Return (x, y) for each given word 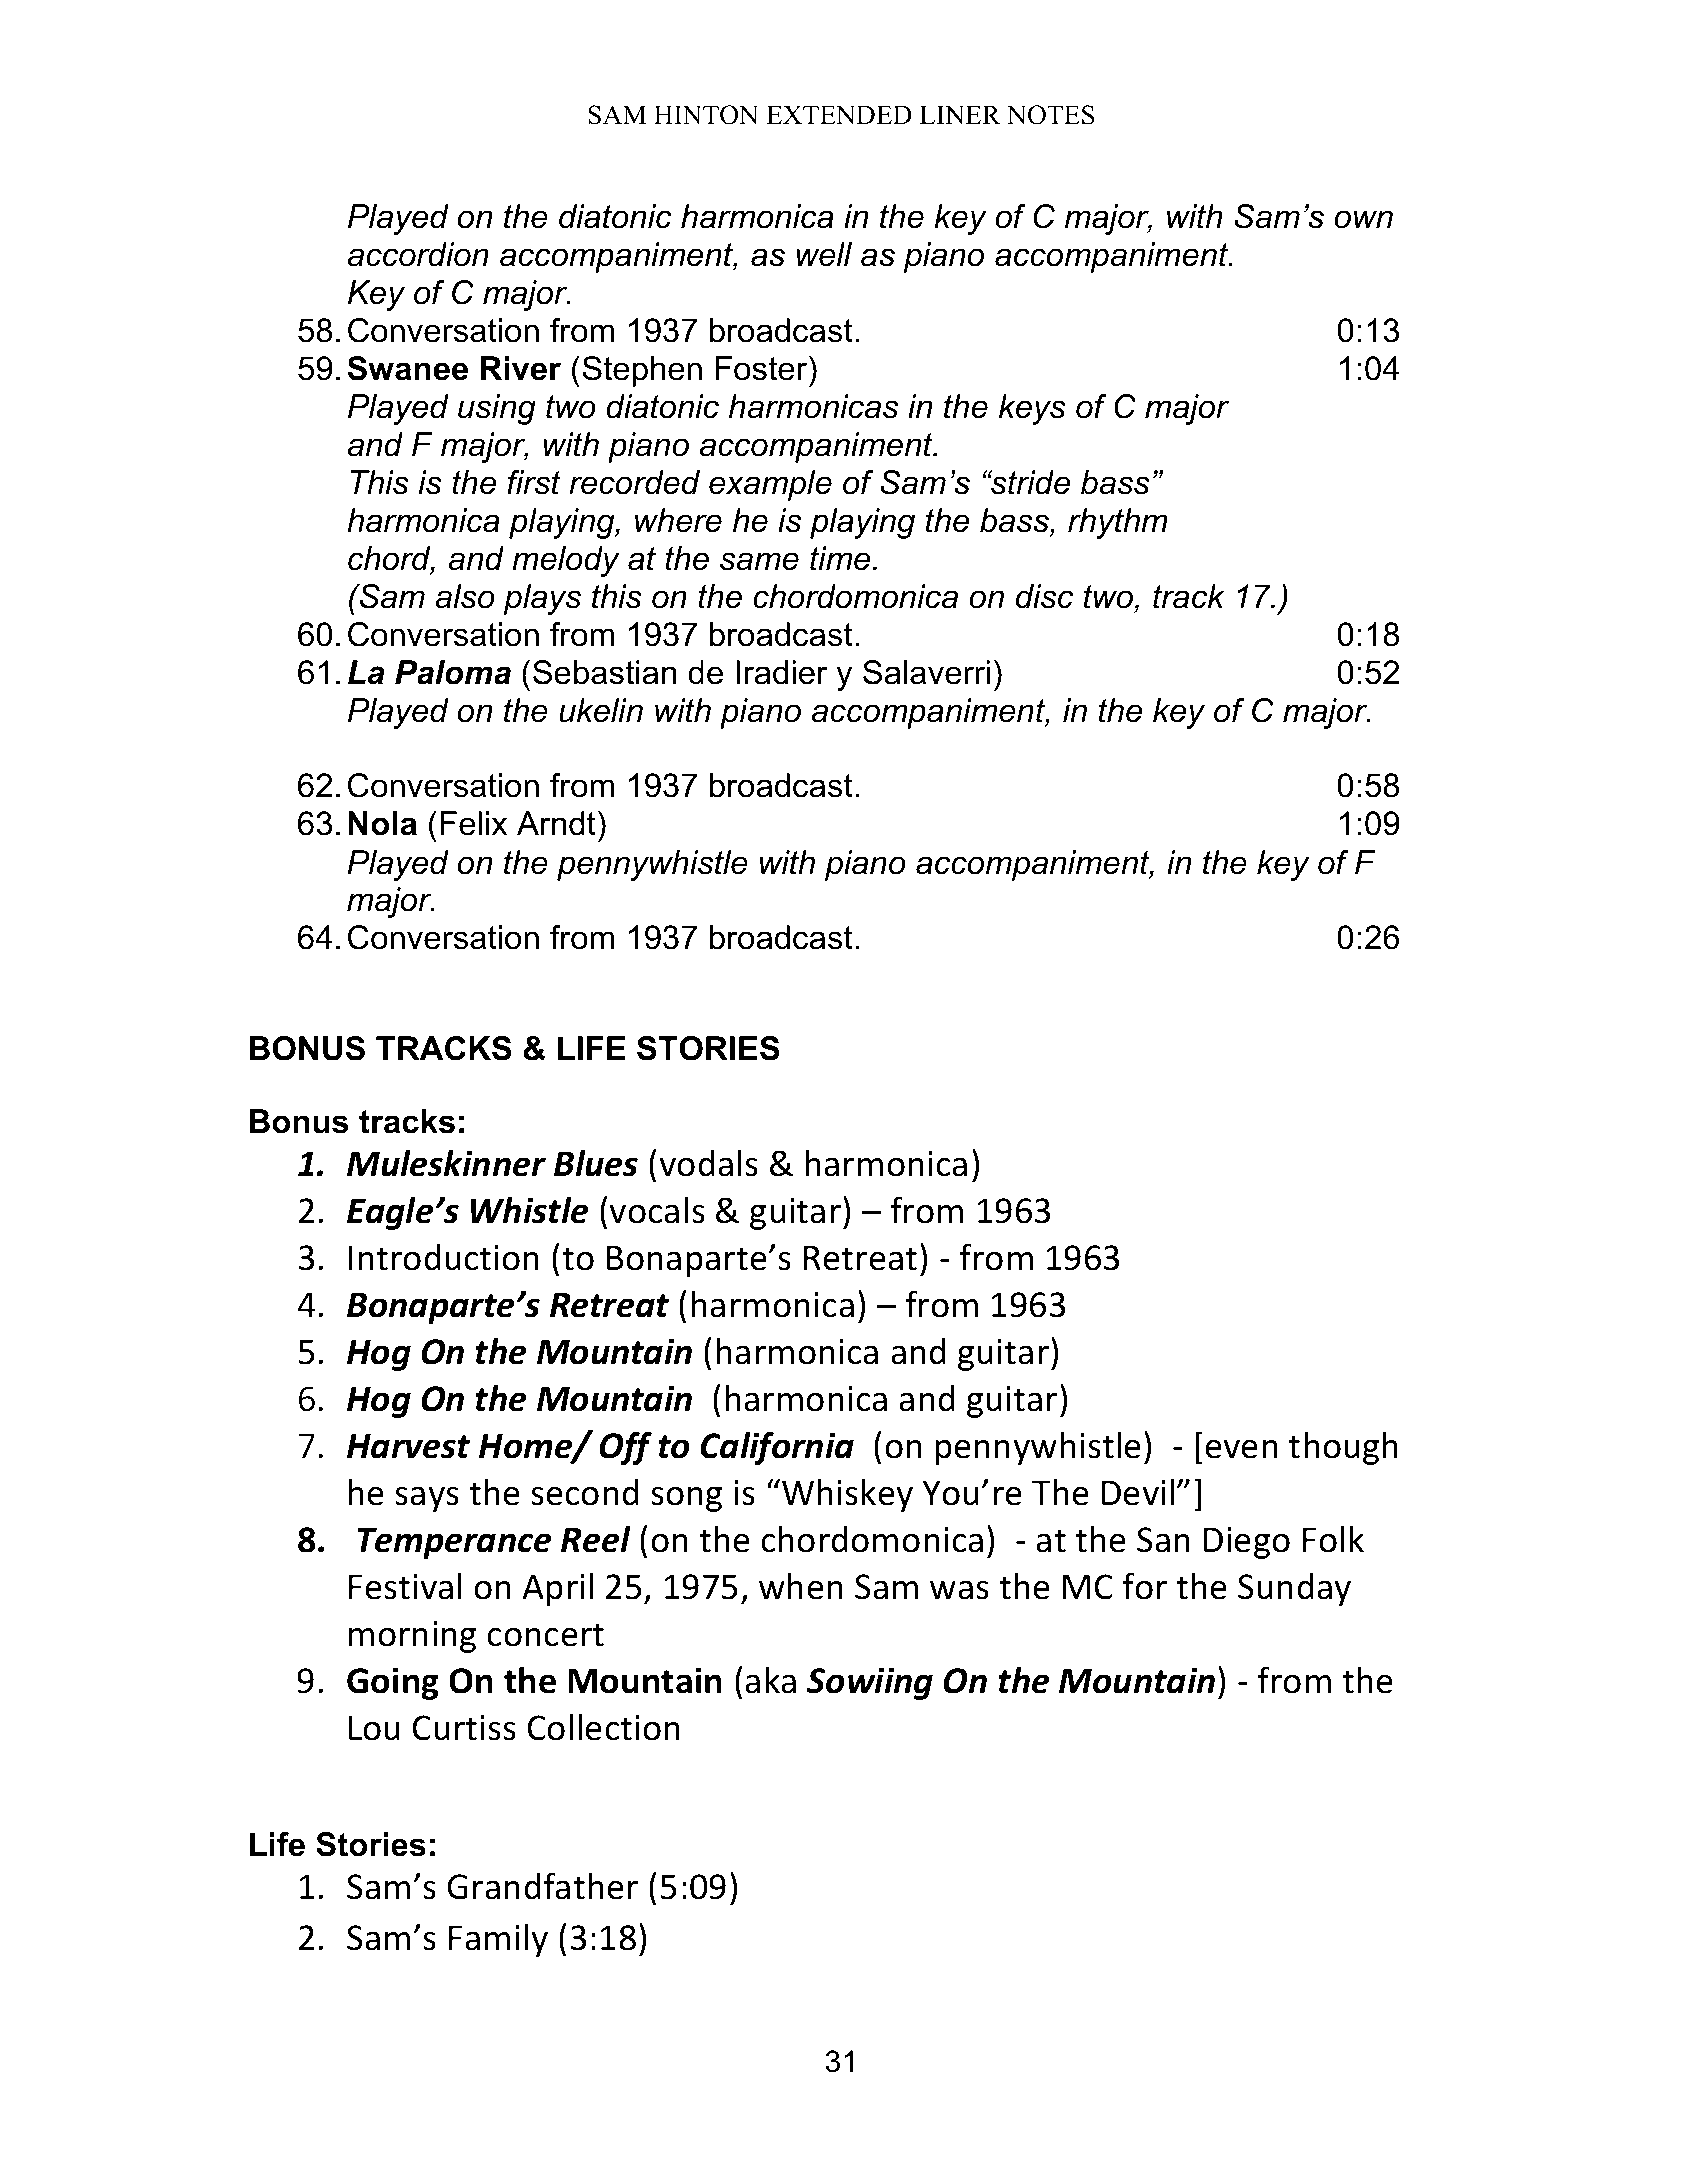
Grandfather (542, 1886)
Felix (473, 823)
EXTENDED (839, 114)
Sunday (1294, 1589)
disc (1044, 596)
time (840, 558)
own (1363, 219)
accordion (418, 254)
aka (770, 1680)
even (1241, 1449)
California (777, 1448)
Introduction (444, 1257)
